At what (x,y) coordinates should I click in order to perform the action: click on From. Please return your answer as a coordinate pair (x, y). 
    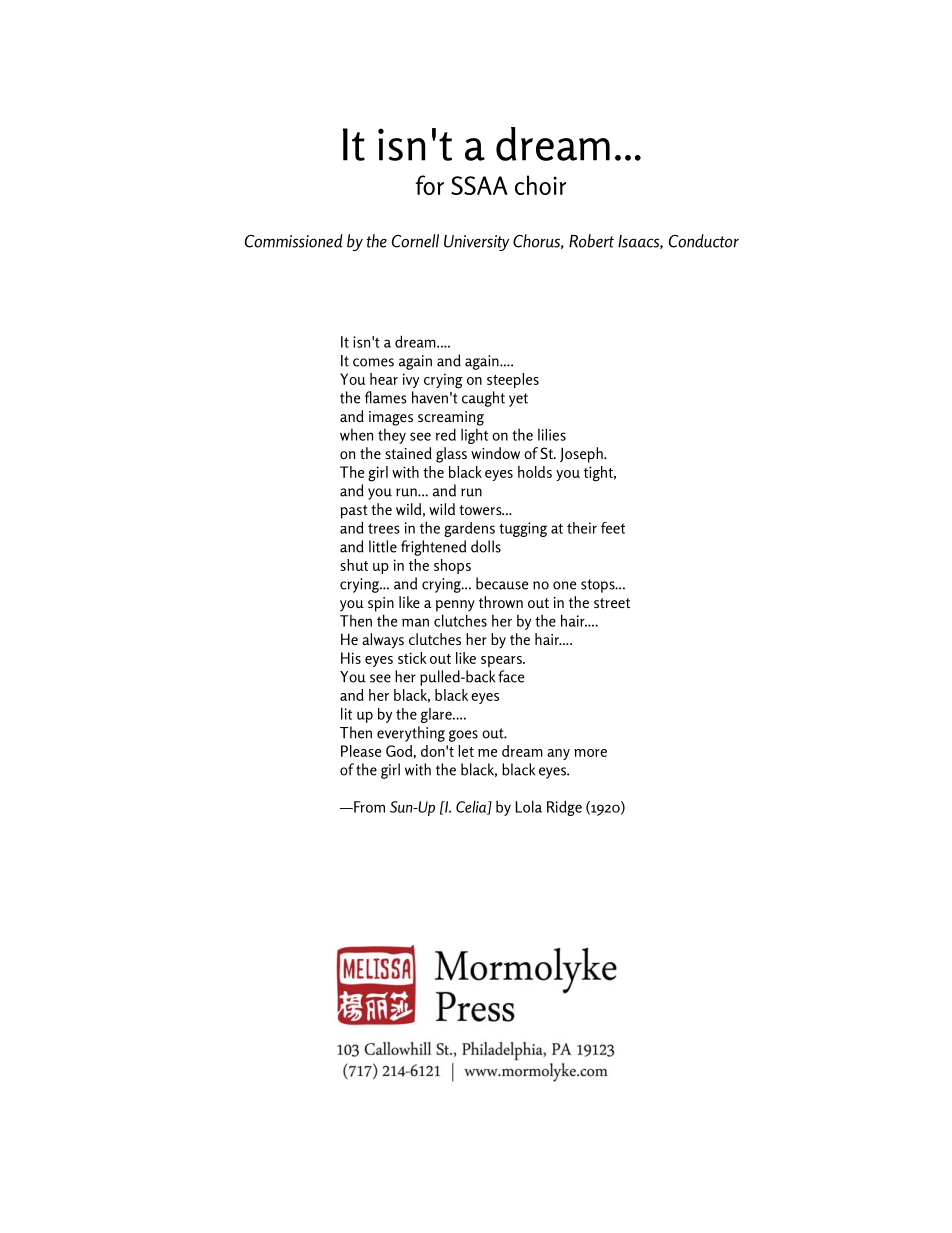
    Looking at the image, I should click on (368, 807).
